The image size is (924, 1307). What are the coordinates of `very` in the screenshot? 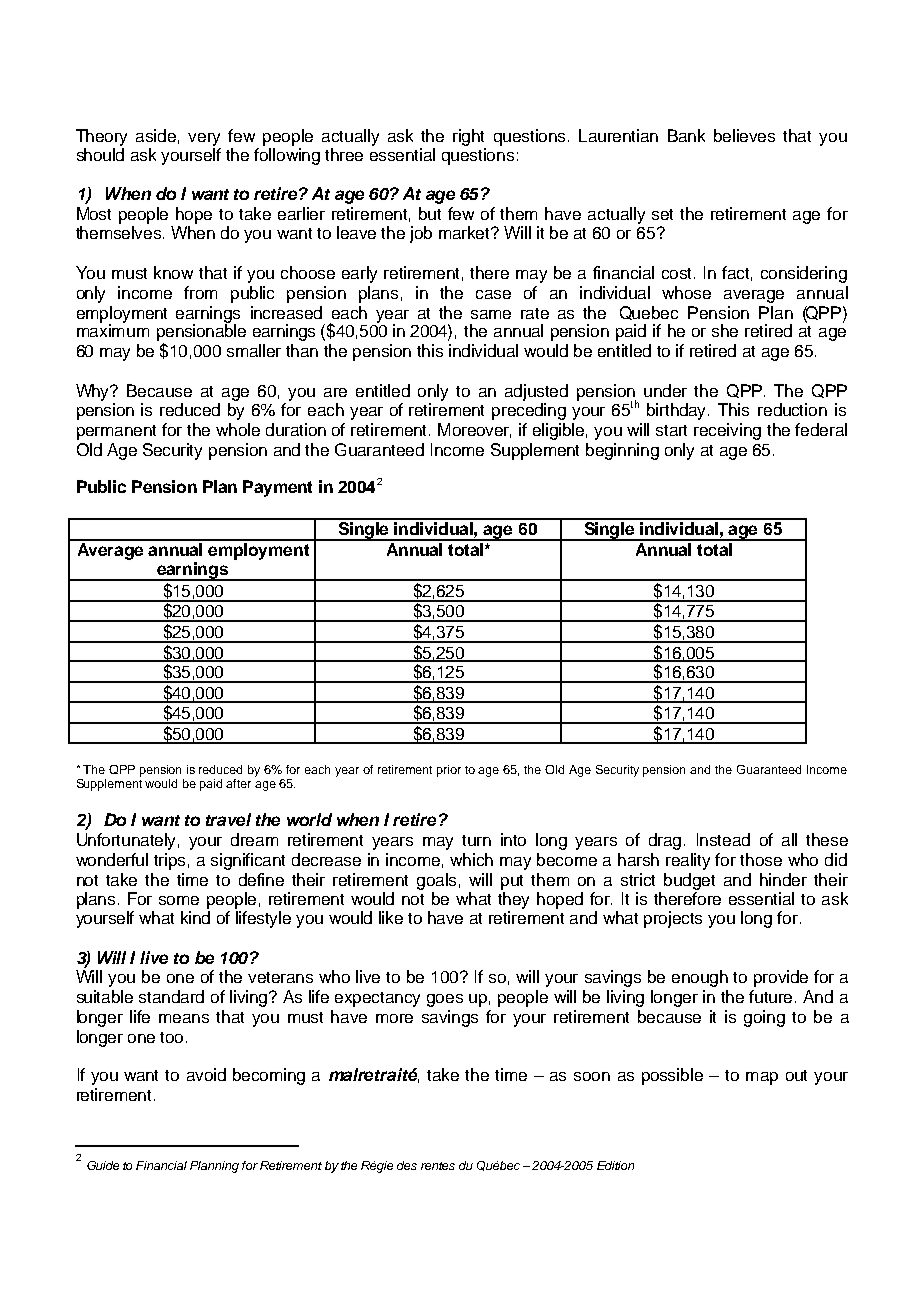 It's located at (204, 139).
